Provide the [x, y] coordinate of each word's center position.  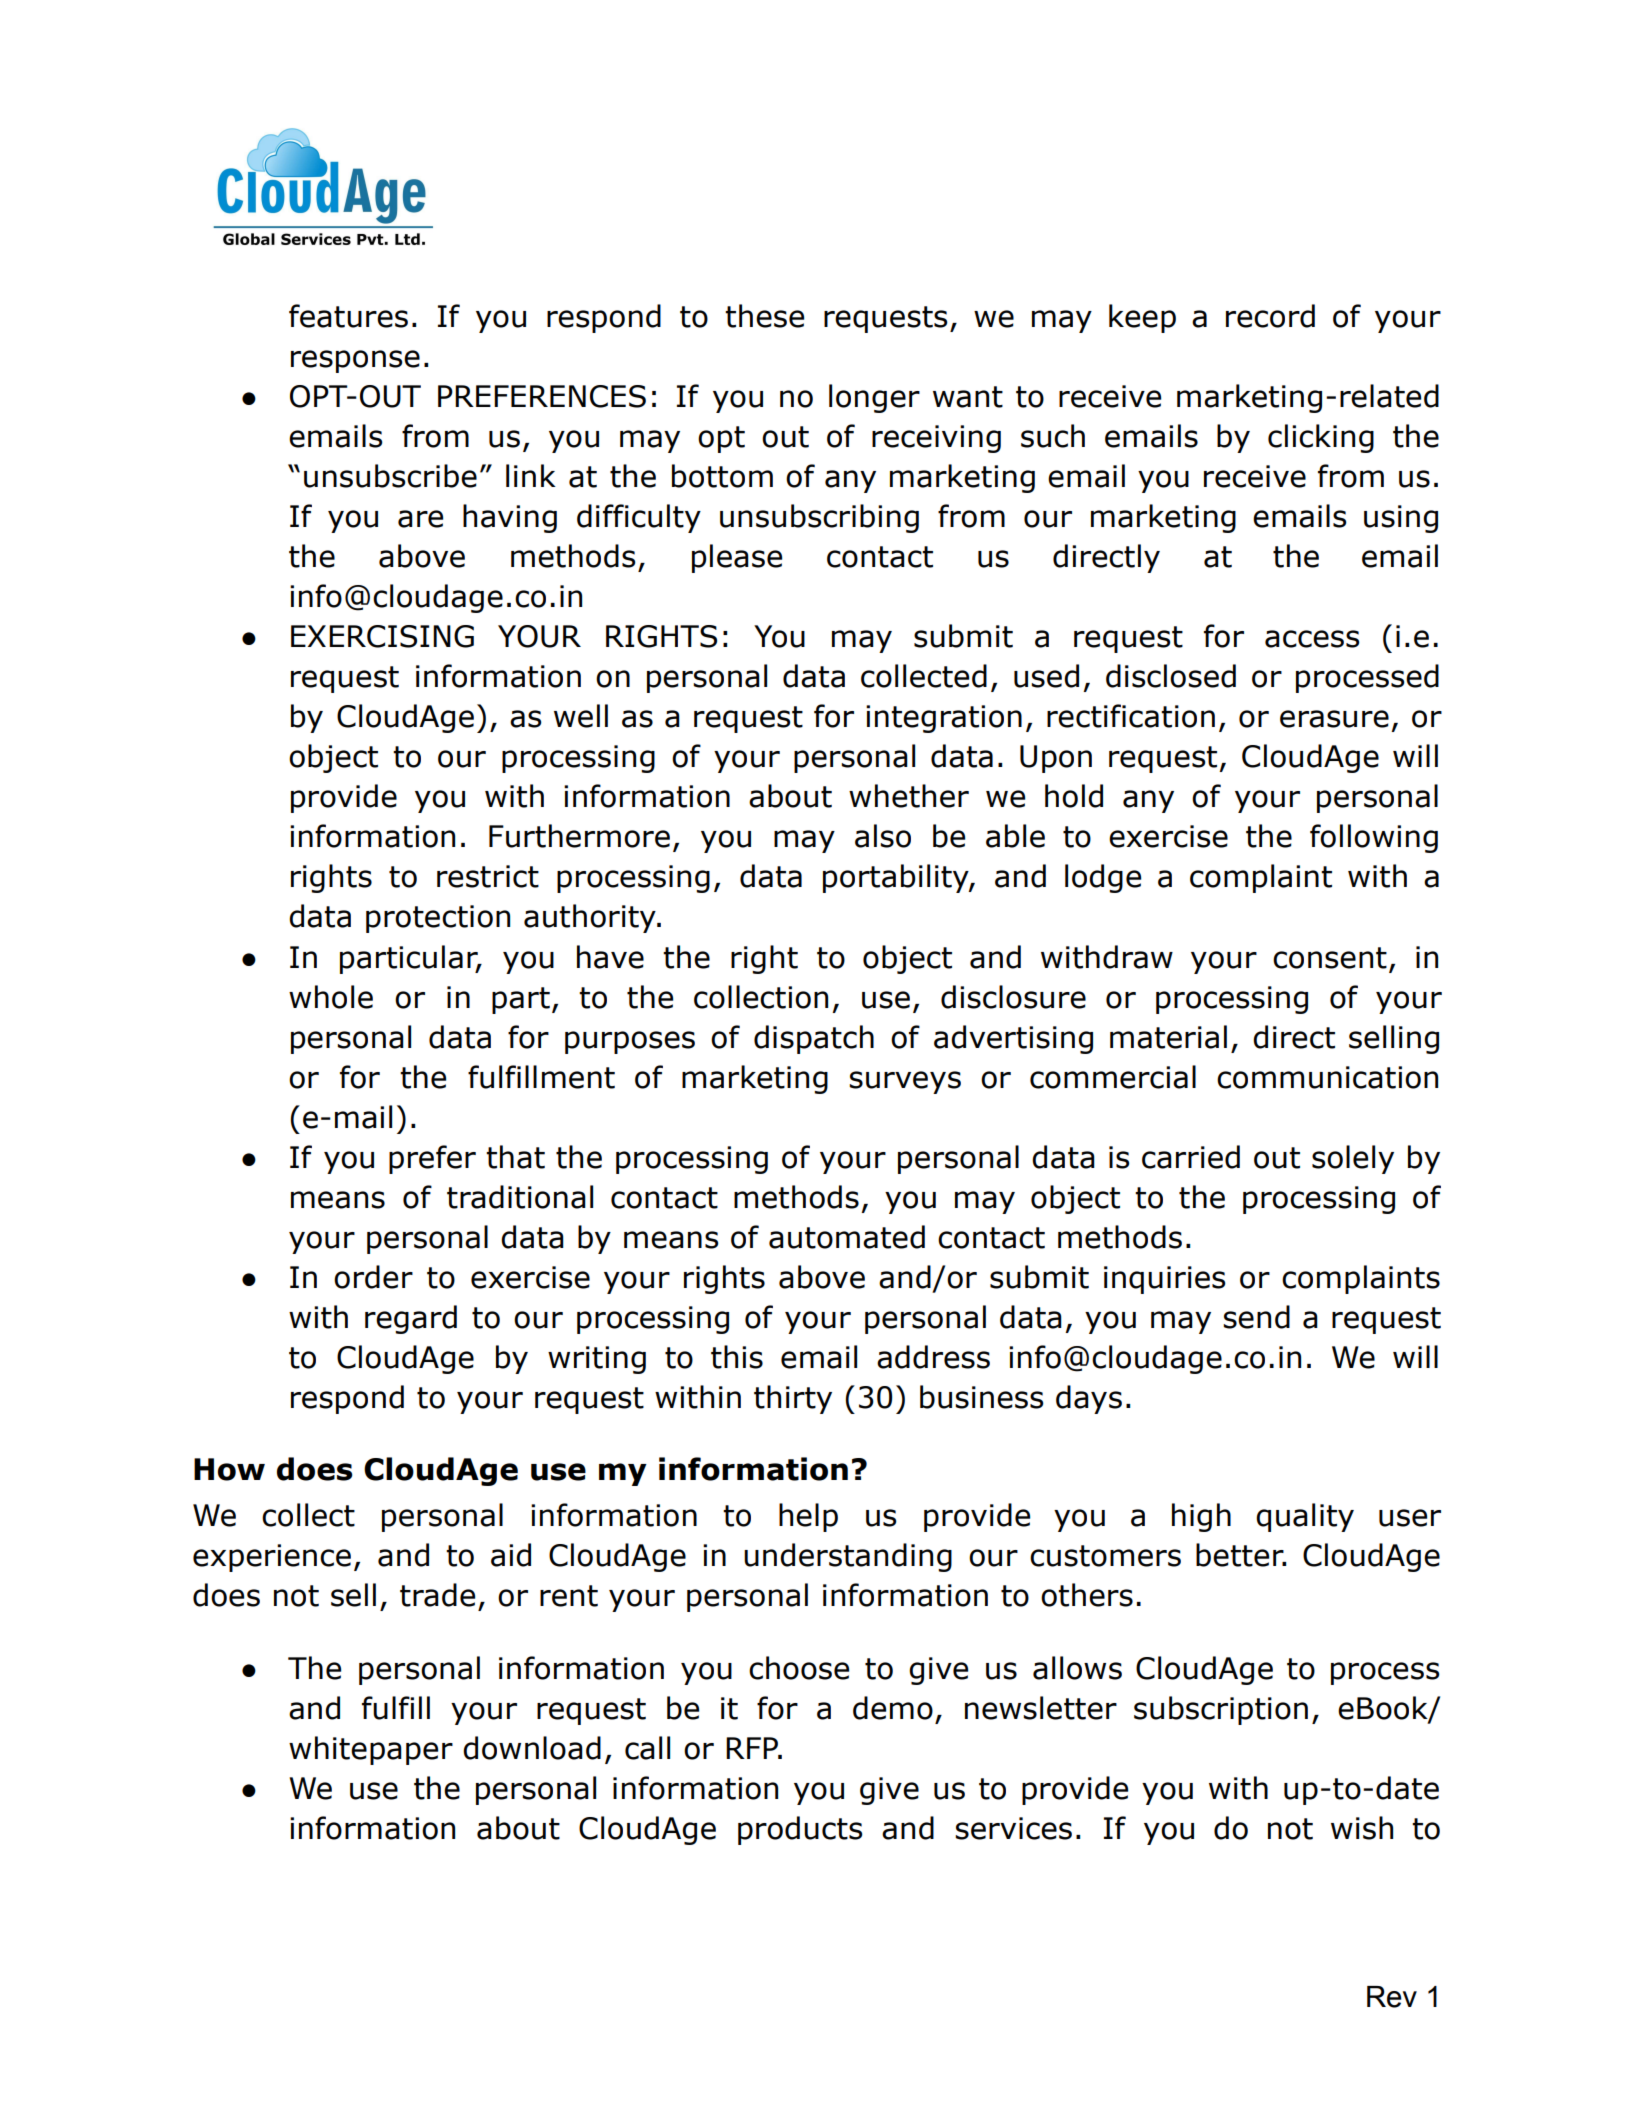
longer [874, 398]
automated [847, 1237]
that [515, 1157]
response [355, 361]
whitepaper [371, 1750]
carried [1191, 1157]
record [1270, 316]
